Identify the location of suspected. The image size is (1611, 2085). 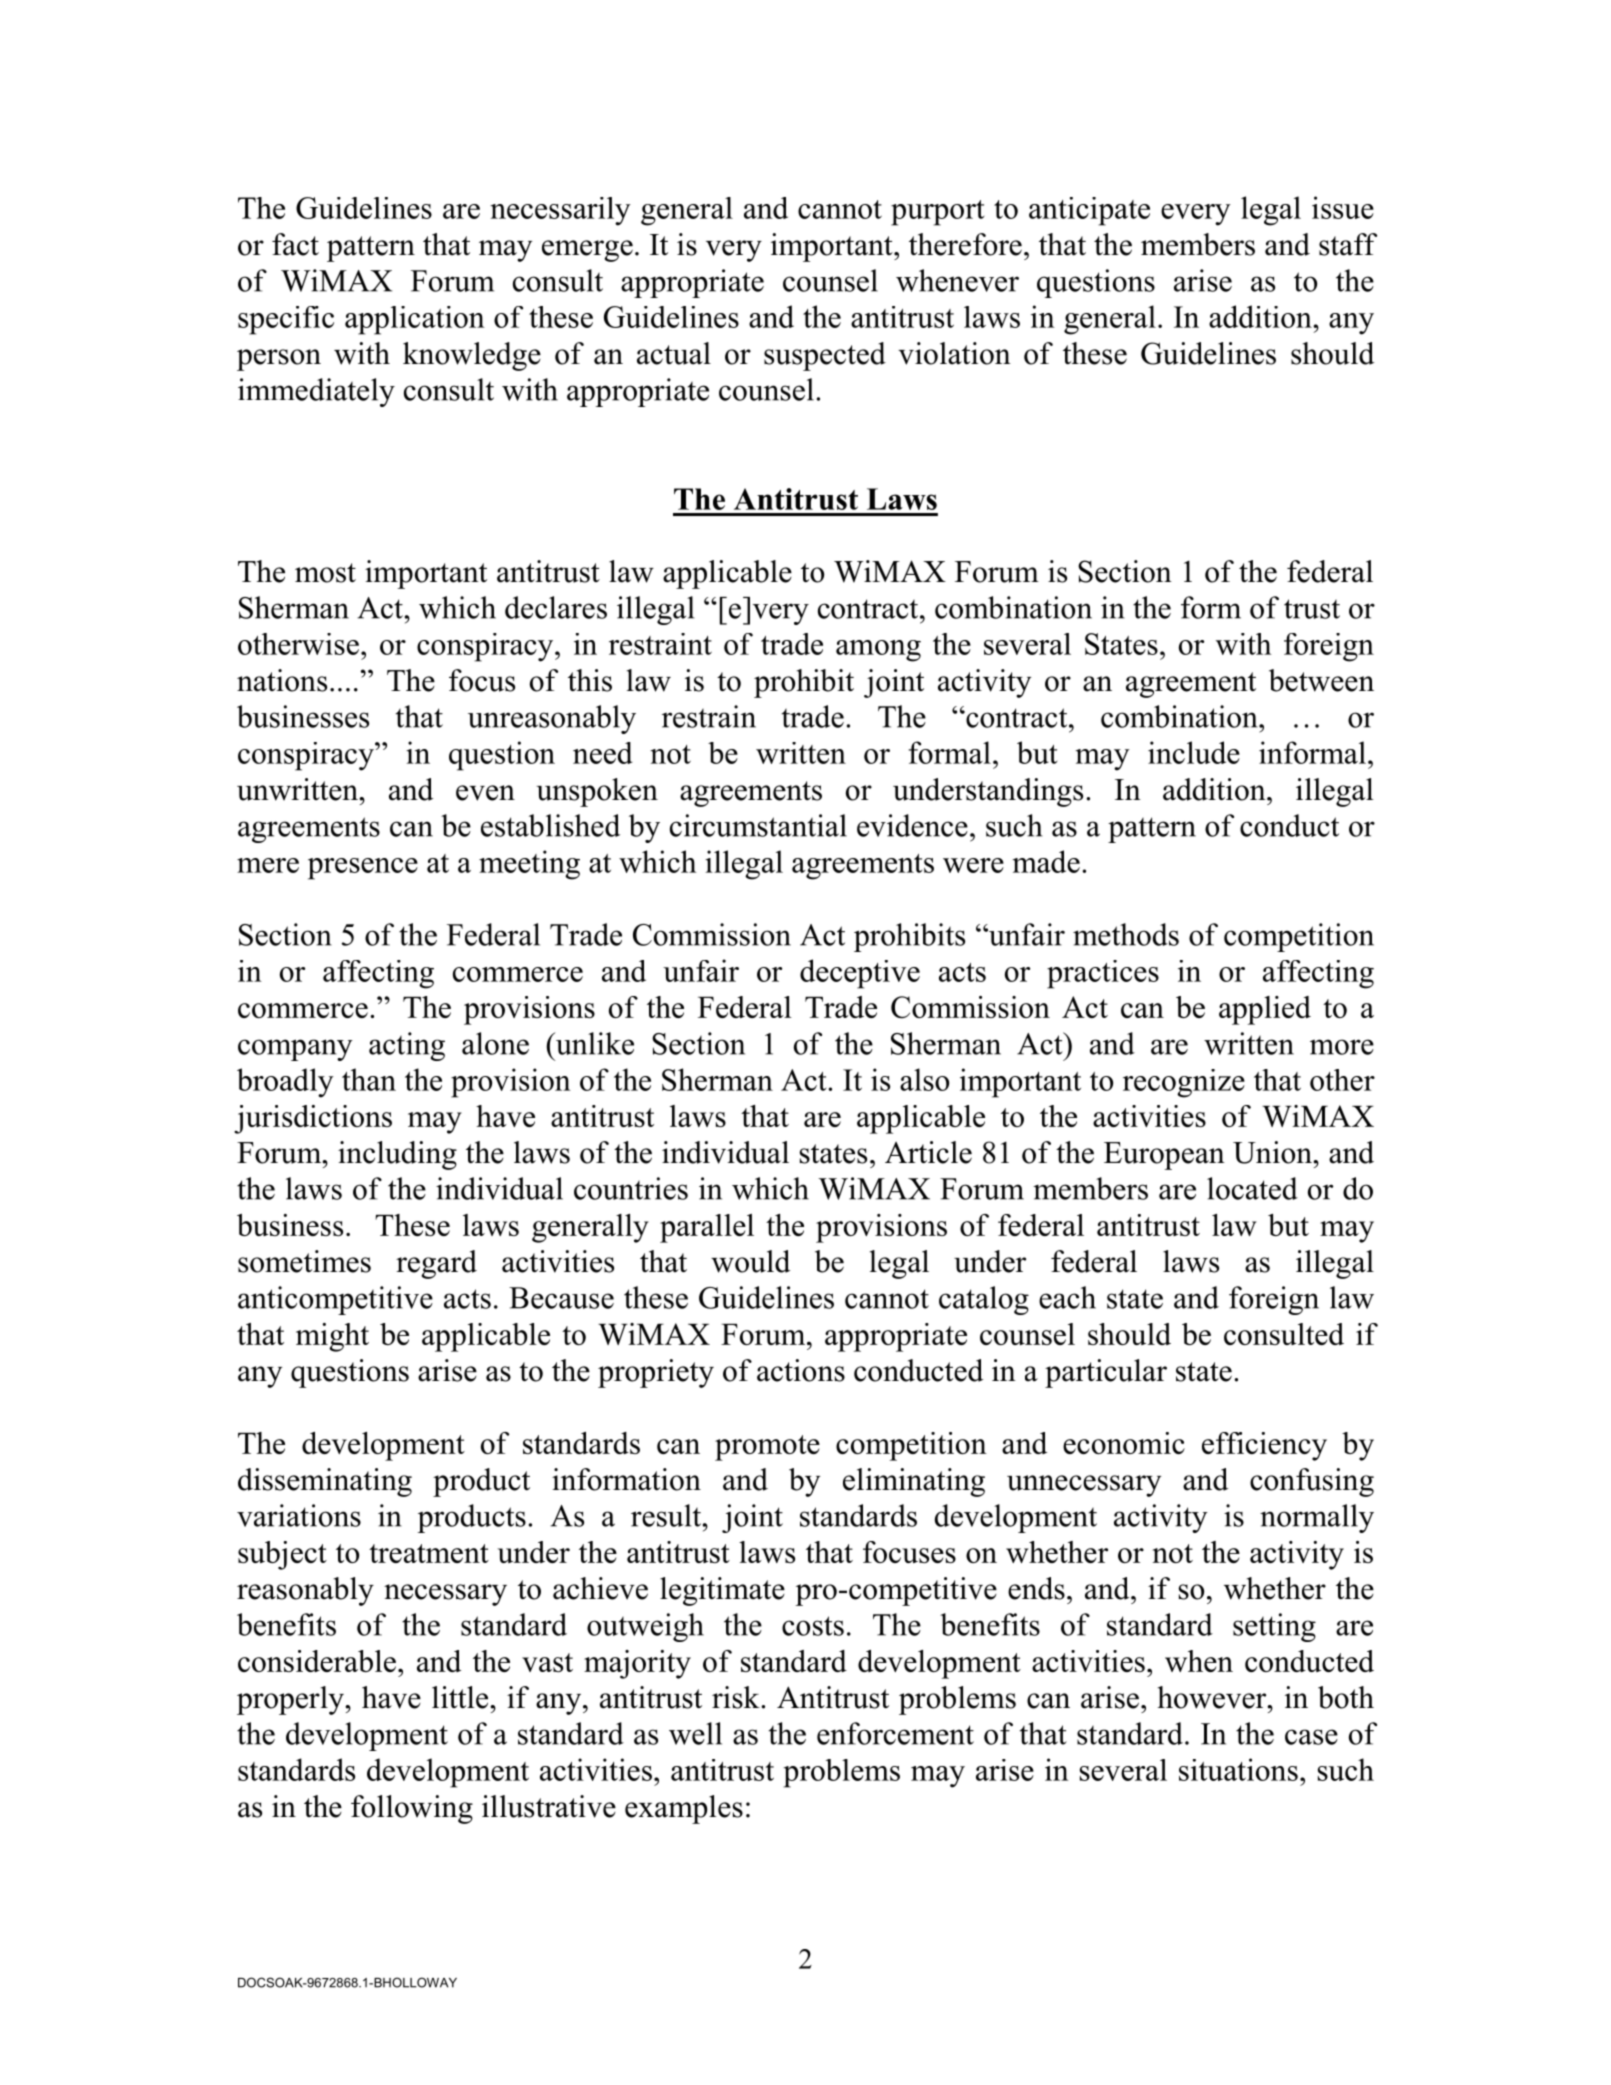
(825, 356).
